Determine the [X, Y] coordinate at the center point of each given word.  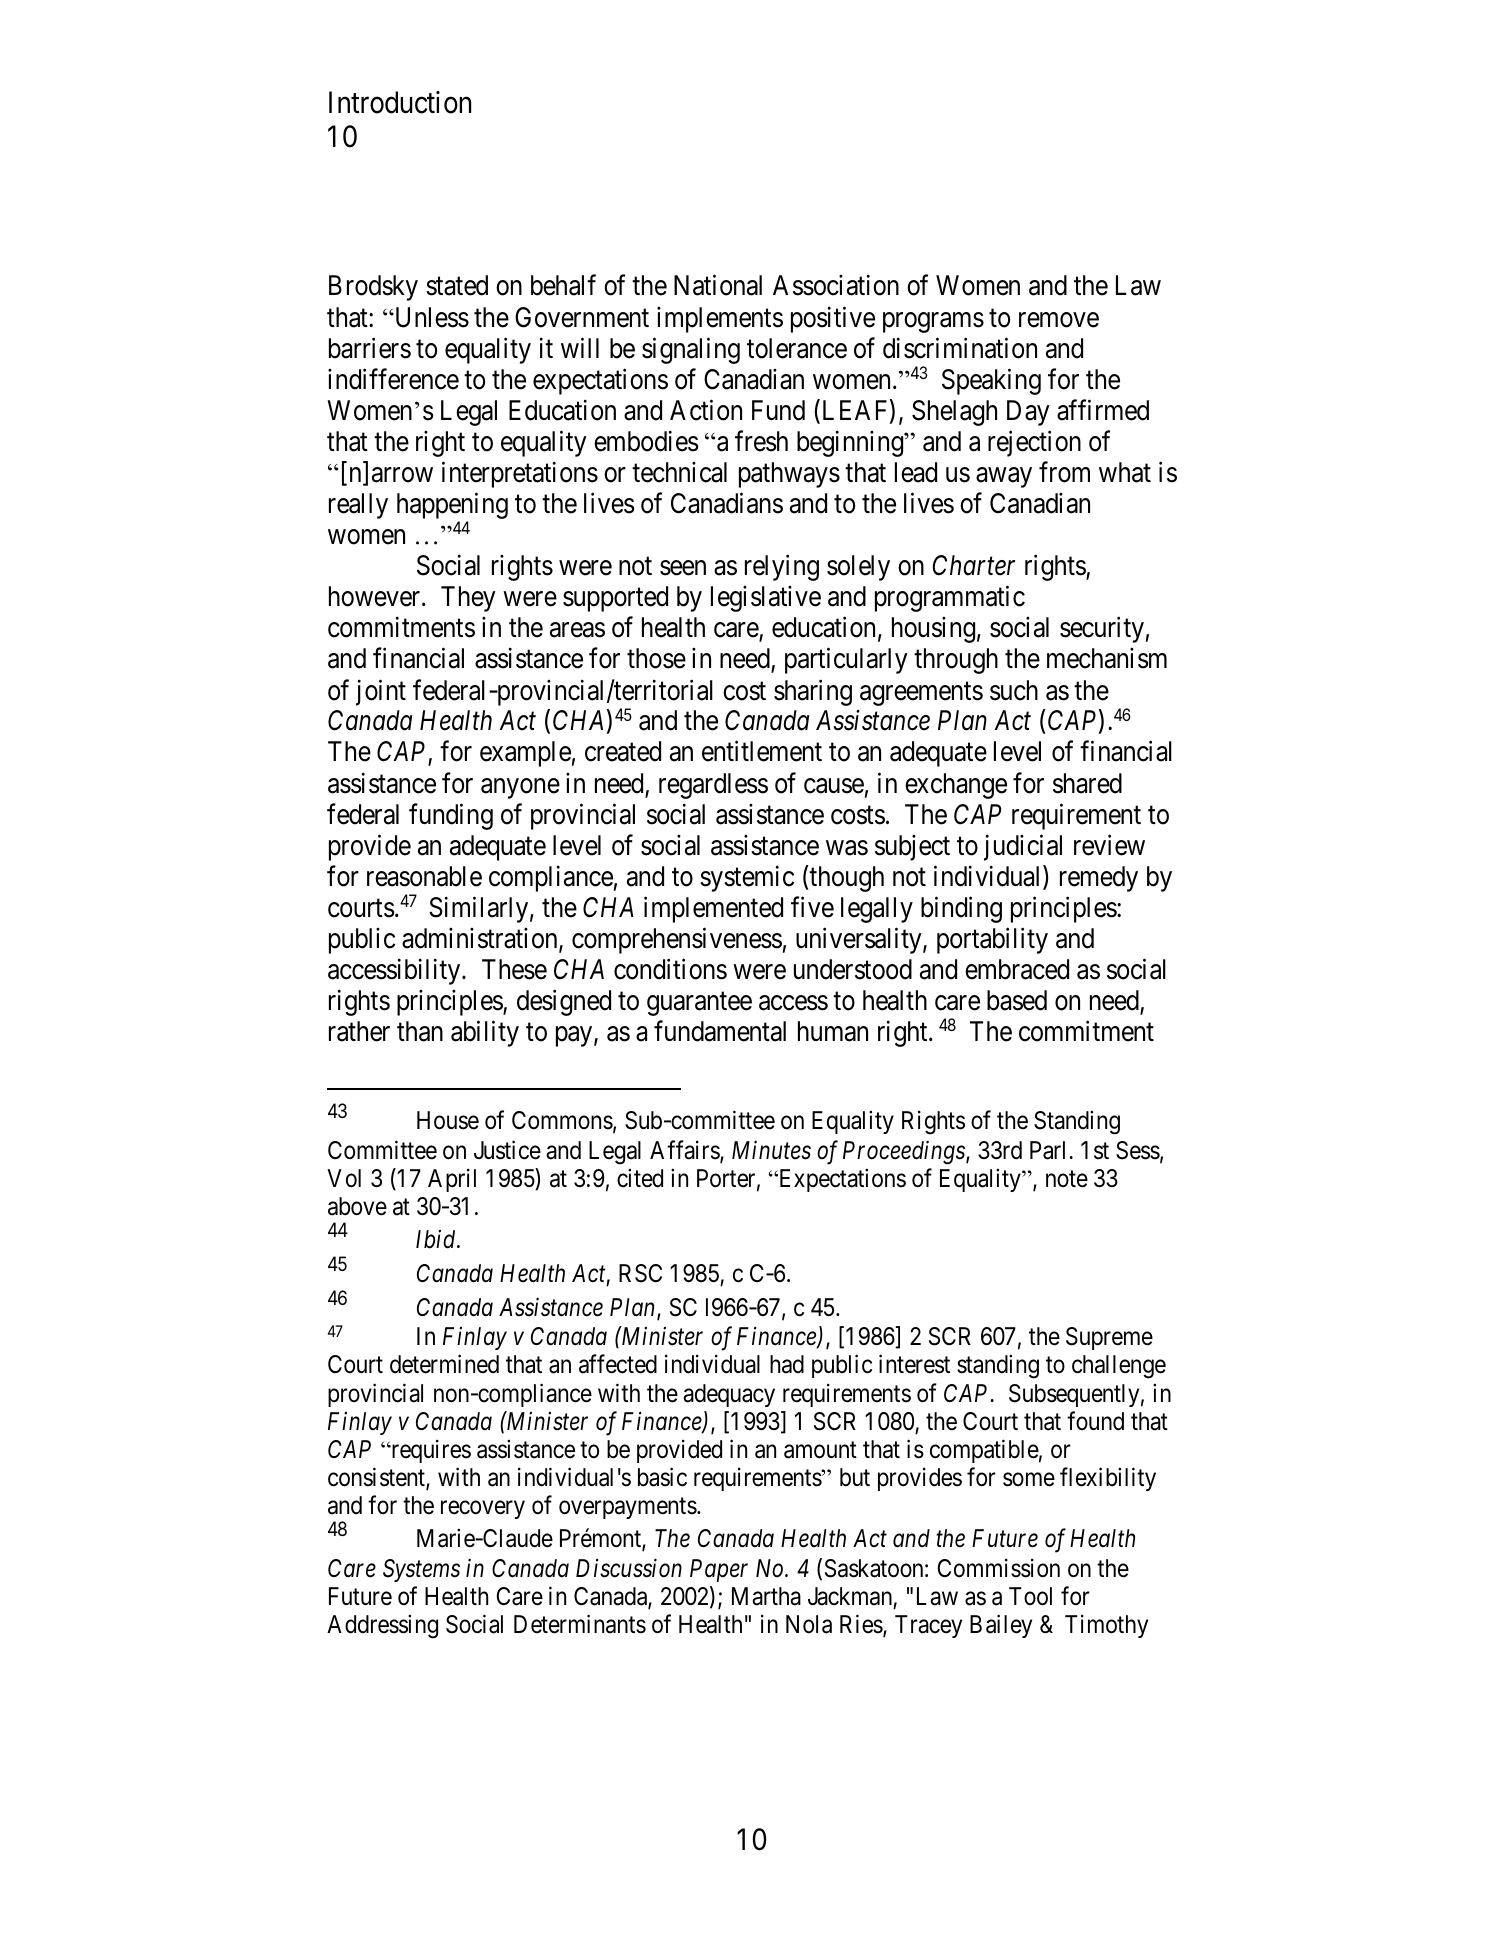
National [718, 285]
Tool [1030, 1596]
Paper [719, 1570]
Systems [421, 1570]
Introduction [400, 102]
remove [1059, 320]
